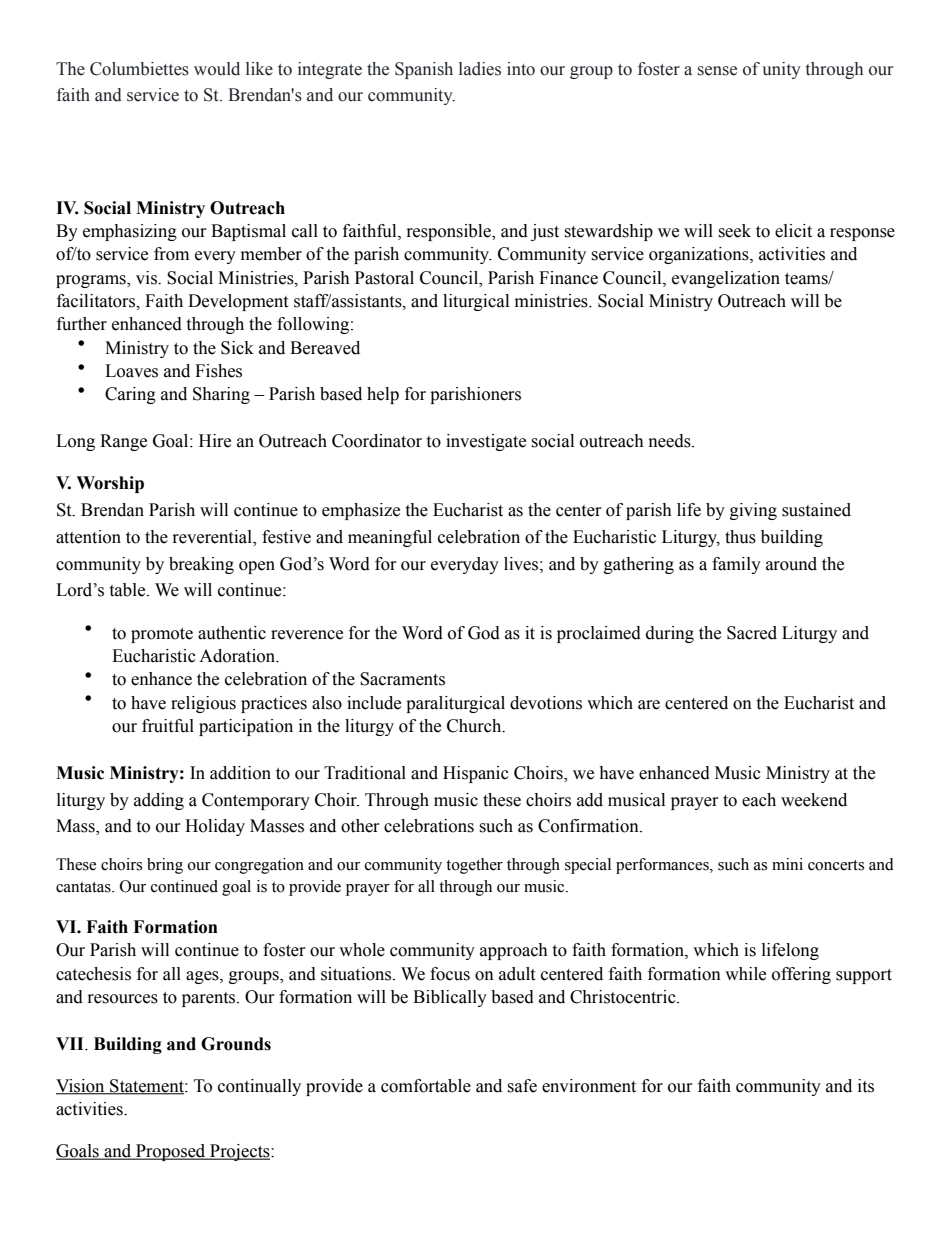  I want to click on promote, so click(162, 635).
